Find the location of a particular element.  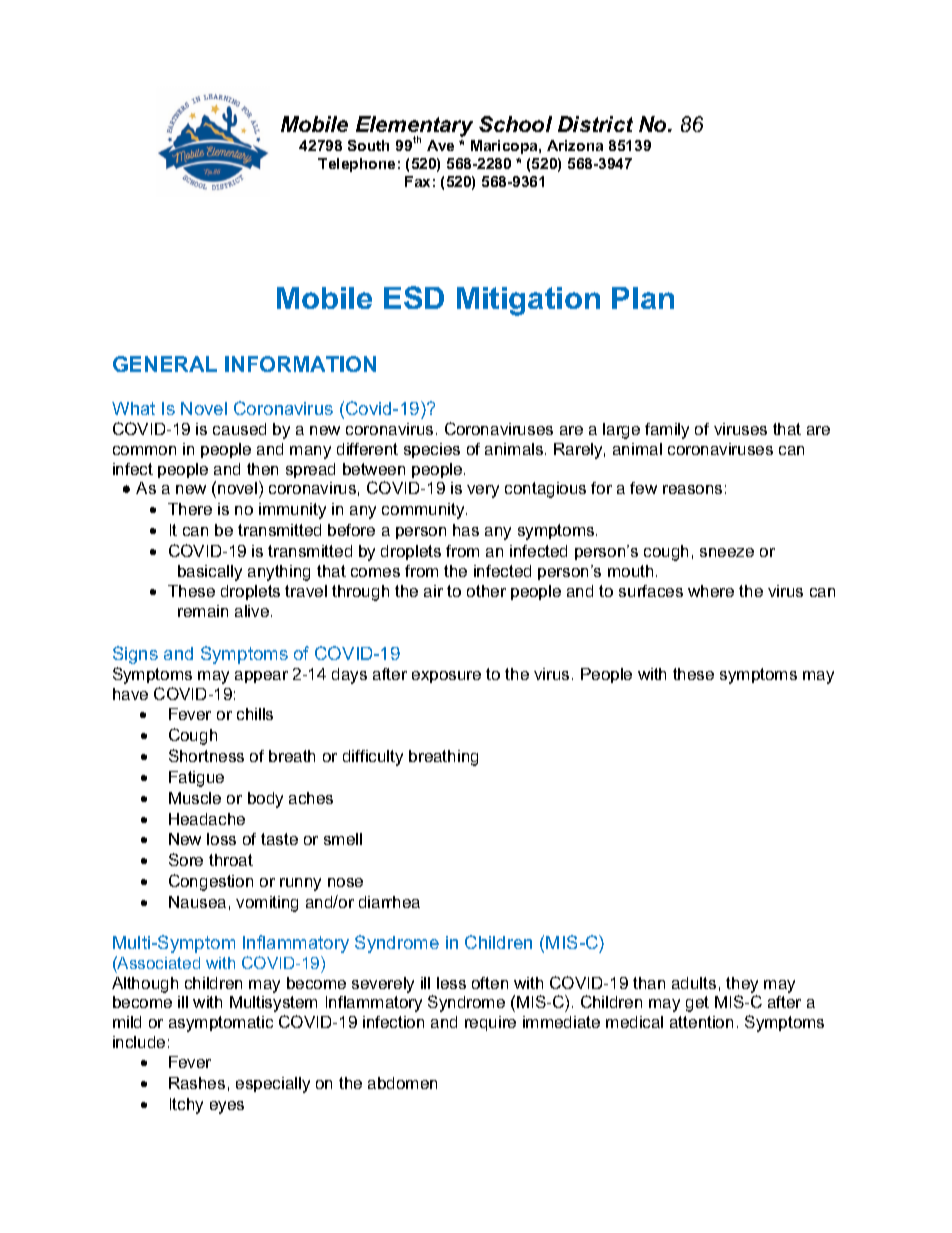

remain is located at coordinates (203, 611).
